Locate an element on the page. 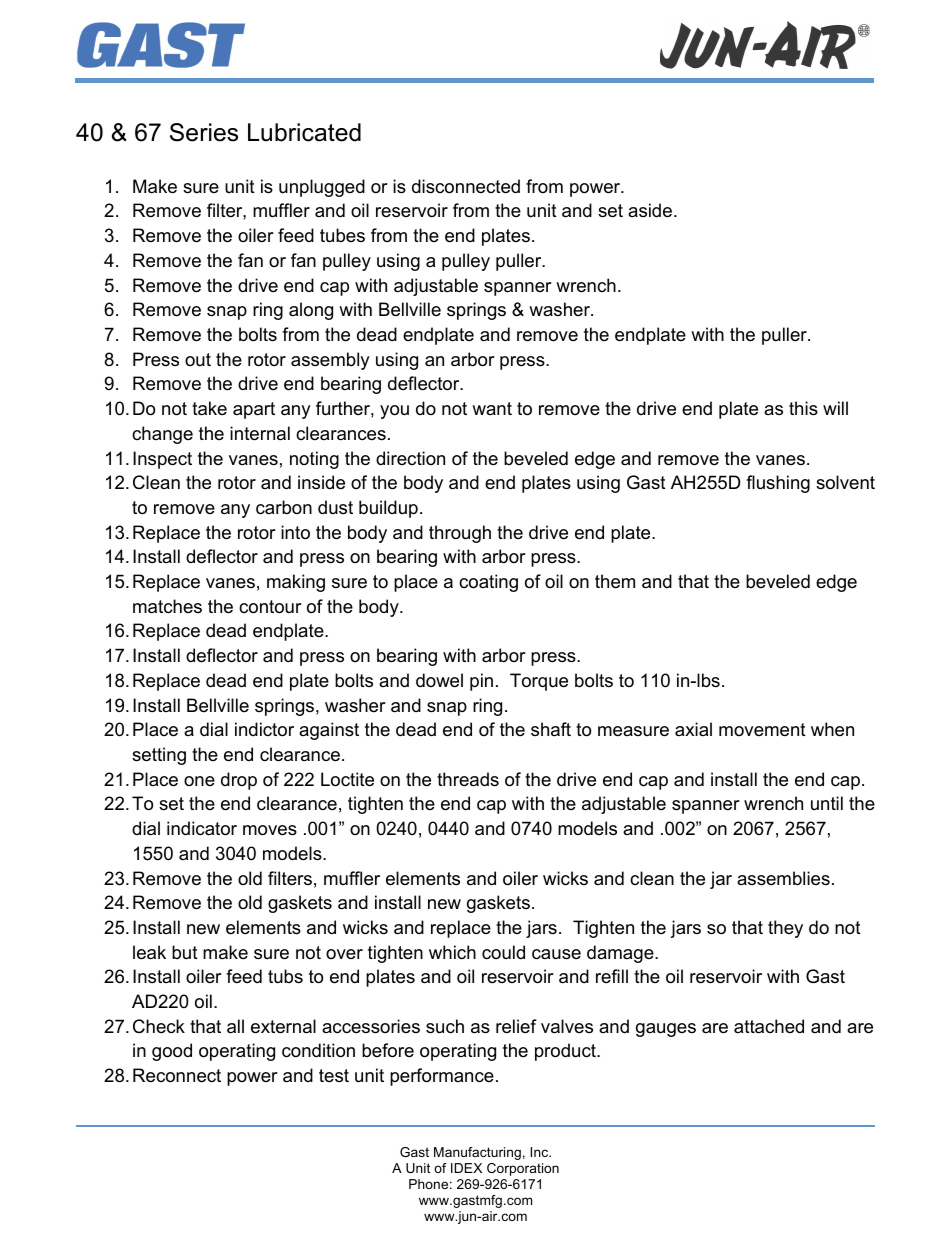 The height and width of the image is (1233, 952). apart is located at coordinates (254, 410).
